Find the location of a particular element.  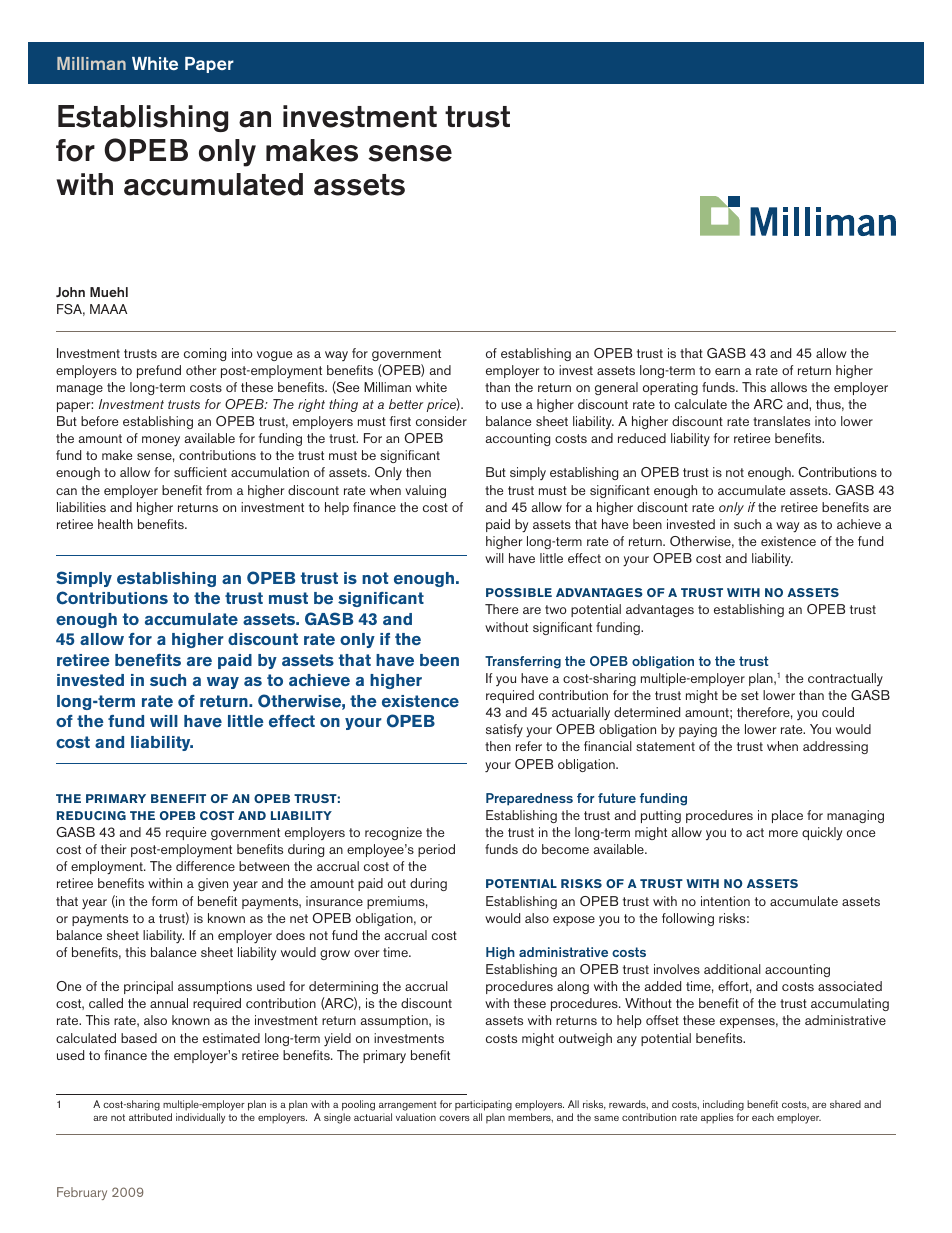

expose is located at coordinates (574, 921).
